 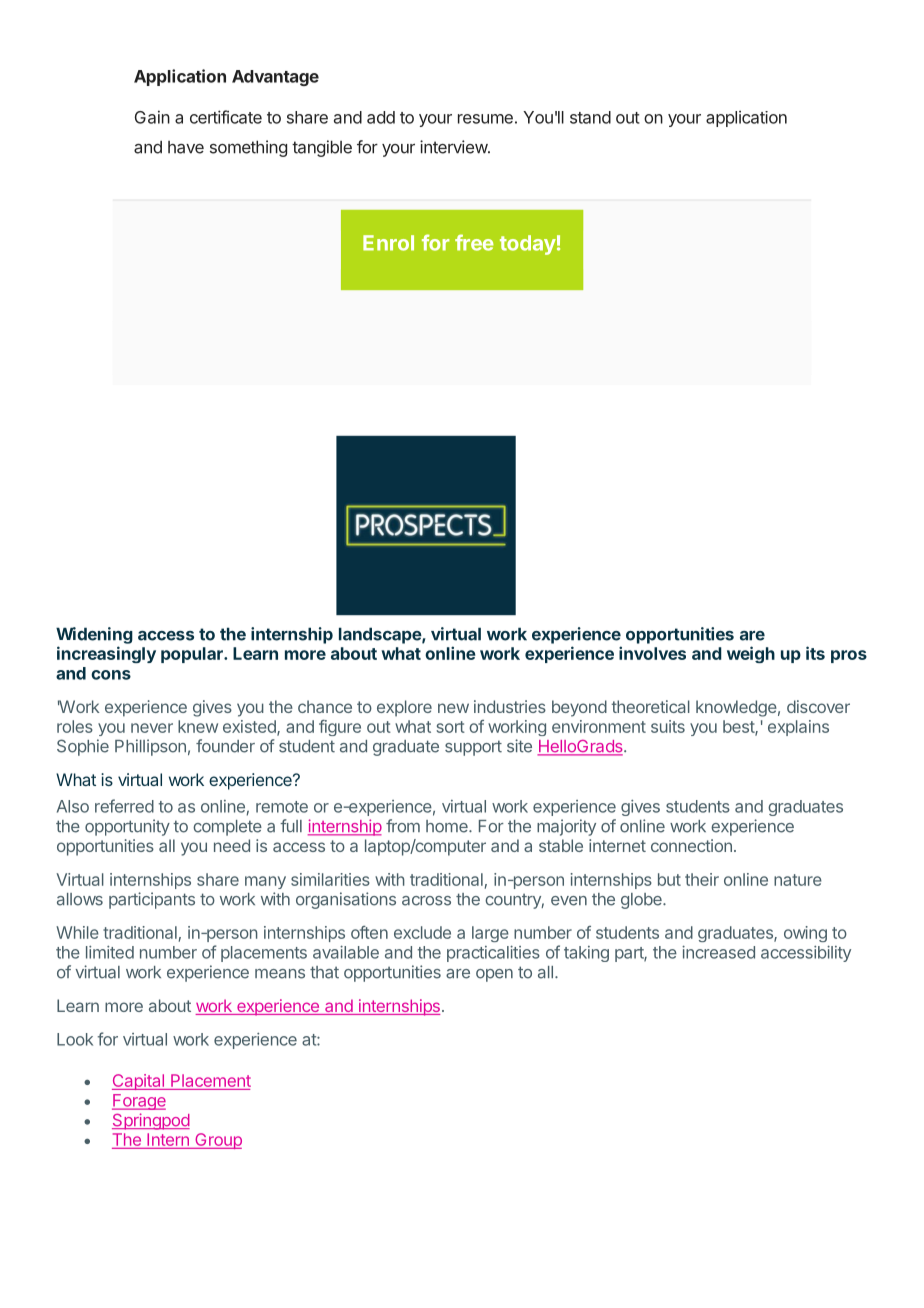 I want to click on Forage, so click(x=139, y=1102).
